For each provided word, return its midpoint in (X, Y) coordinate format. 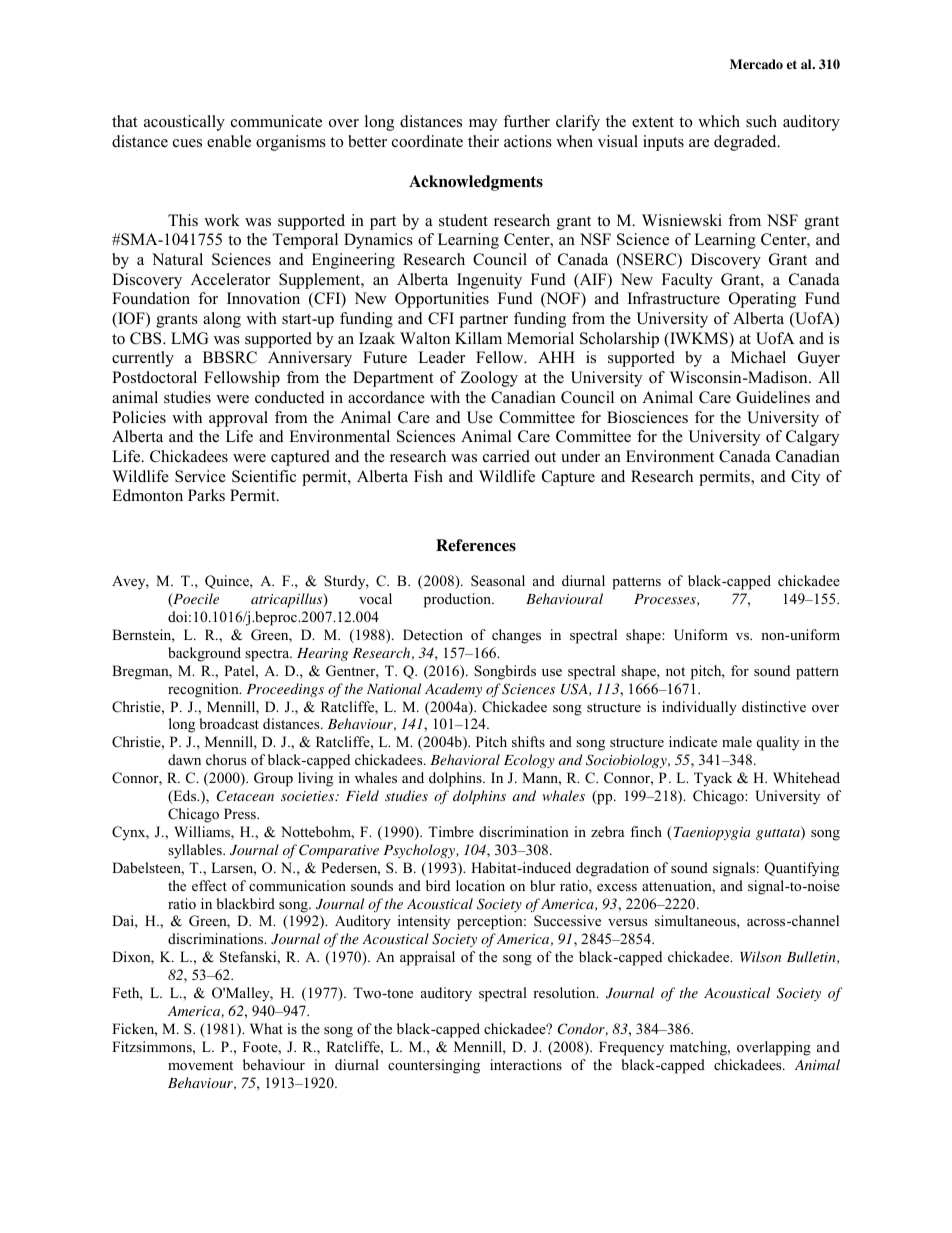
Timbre (451, 831)
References (476, 545)
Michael (758, 357)
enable (229, 141)
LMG (189, 338)
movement (200, 1065)
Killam (478, 338)
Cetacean (245, 796)
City (805, 478)
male (737, 741)
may (483, 125)
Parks (206, 495)
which (719, 121)
